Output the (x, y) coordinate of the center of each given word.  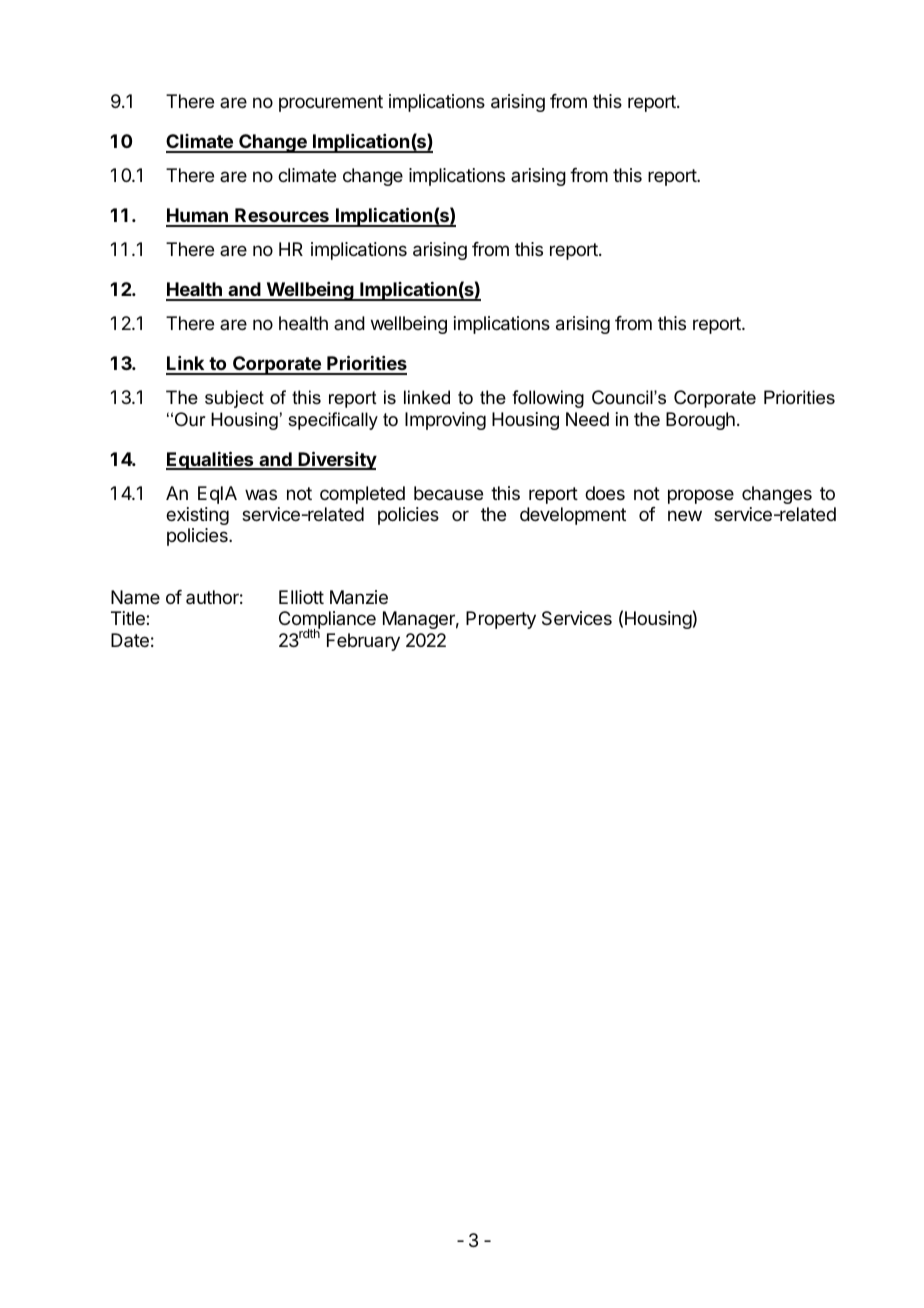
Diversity (337, 460)
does (605, 493)
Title (129, 618)
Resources (282, 217)
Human (198, 217)
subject (234, 399)
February (363, 642)
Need (587, 419)
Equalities (211, 460)
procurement (331, 103)
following (548, 399)
